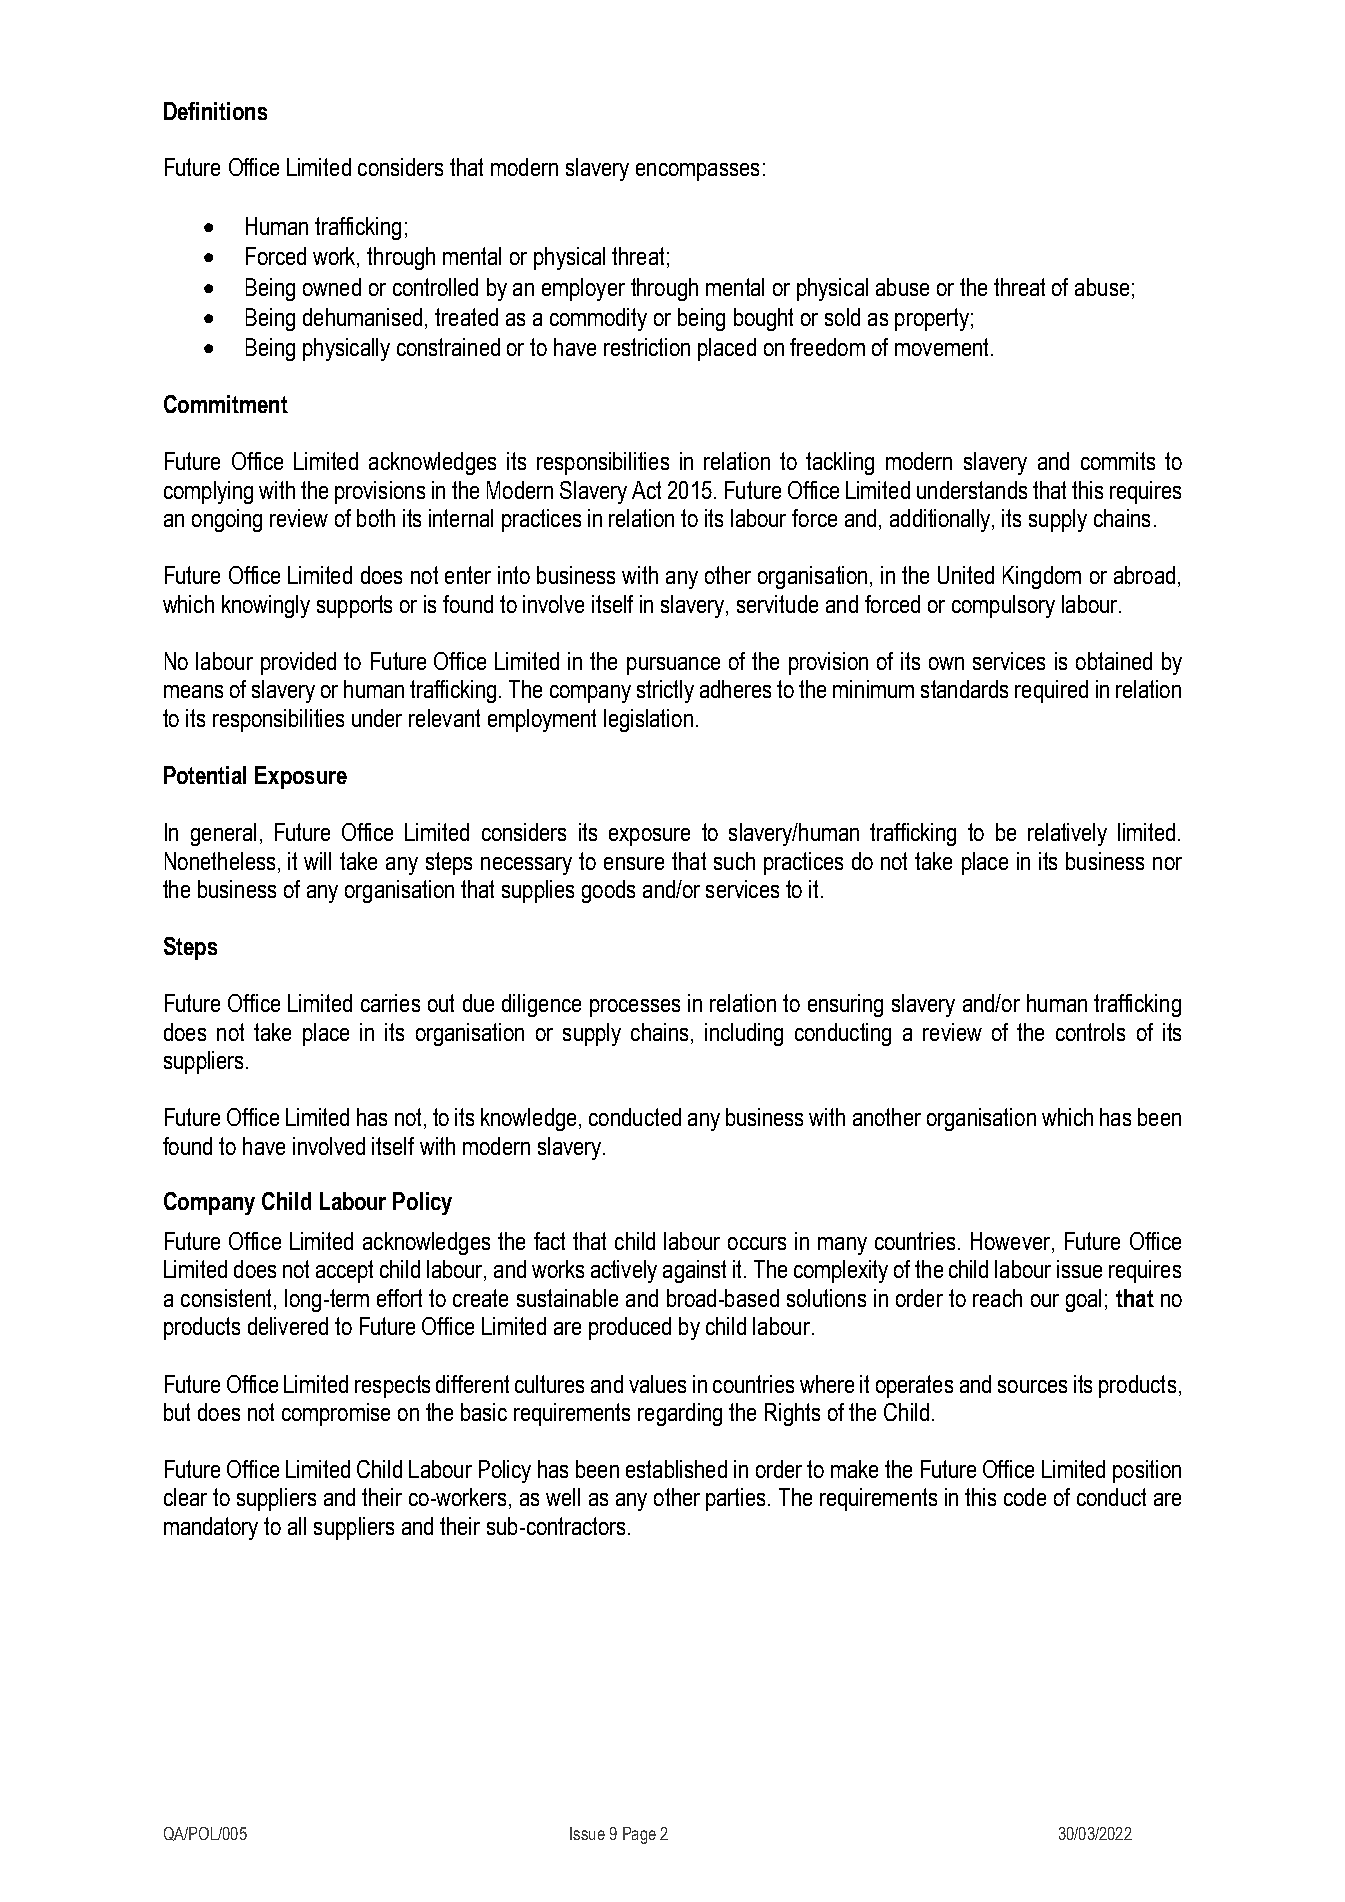 Image resolution: width=1345 pixels, height=1902 pixels. What do you see at coordinates (1012, 1242) in the page?
I see `However` at bounding box center [1012, 1242].
